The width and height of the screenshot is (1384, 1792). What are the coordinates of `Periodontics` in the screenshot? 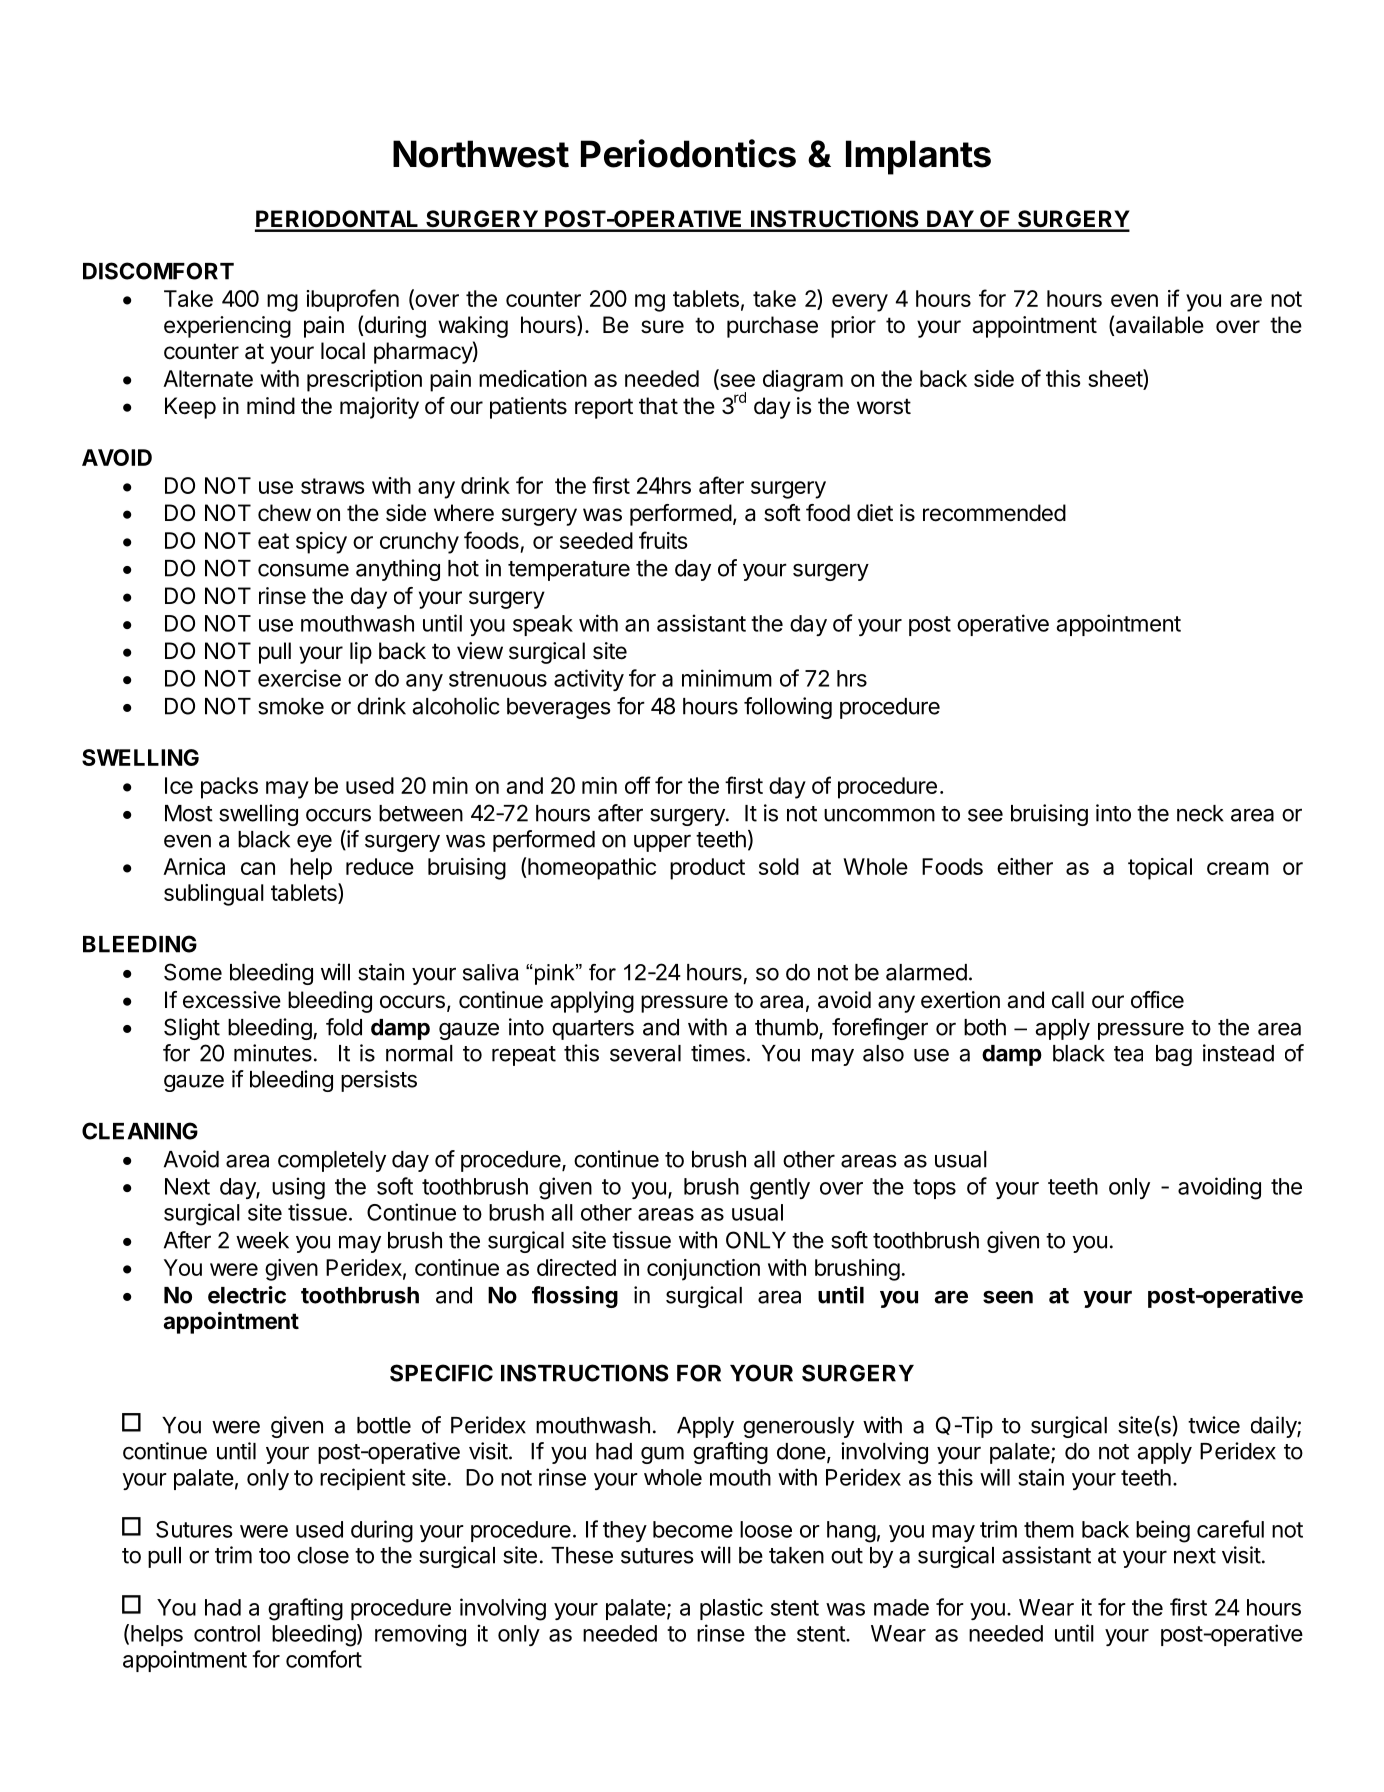 It's located at (688, 153).
